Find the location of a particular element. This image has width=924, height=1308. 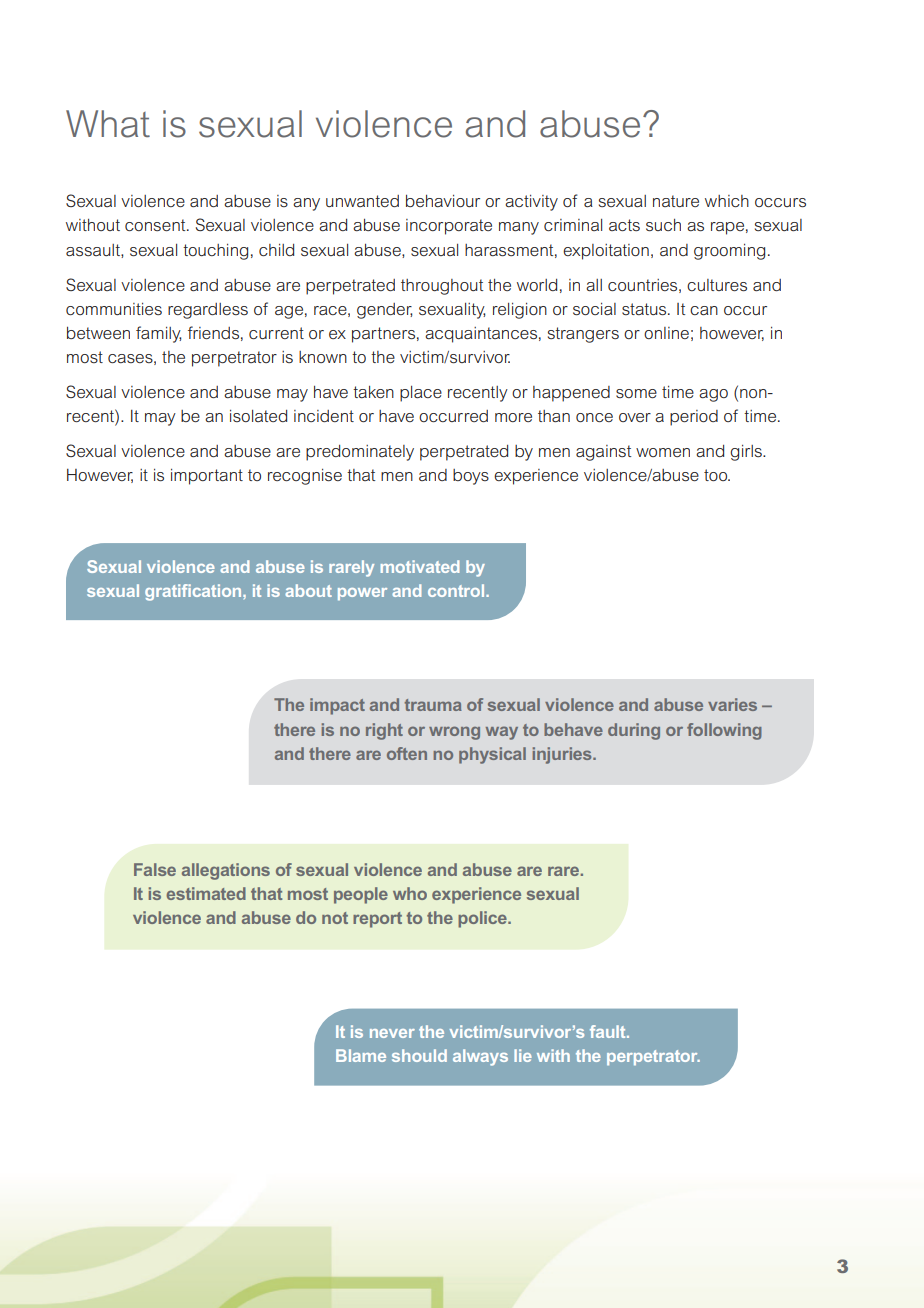

Blame is located at coordinates (361, 1055).
